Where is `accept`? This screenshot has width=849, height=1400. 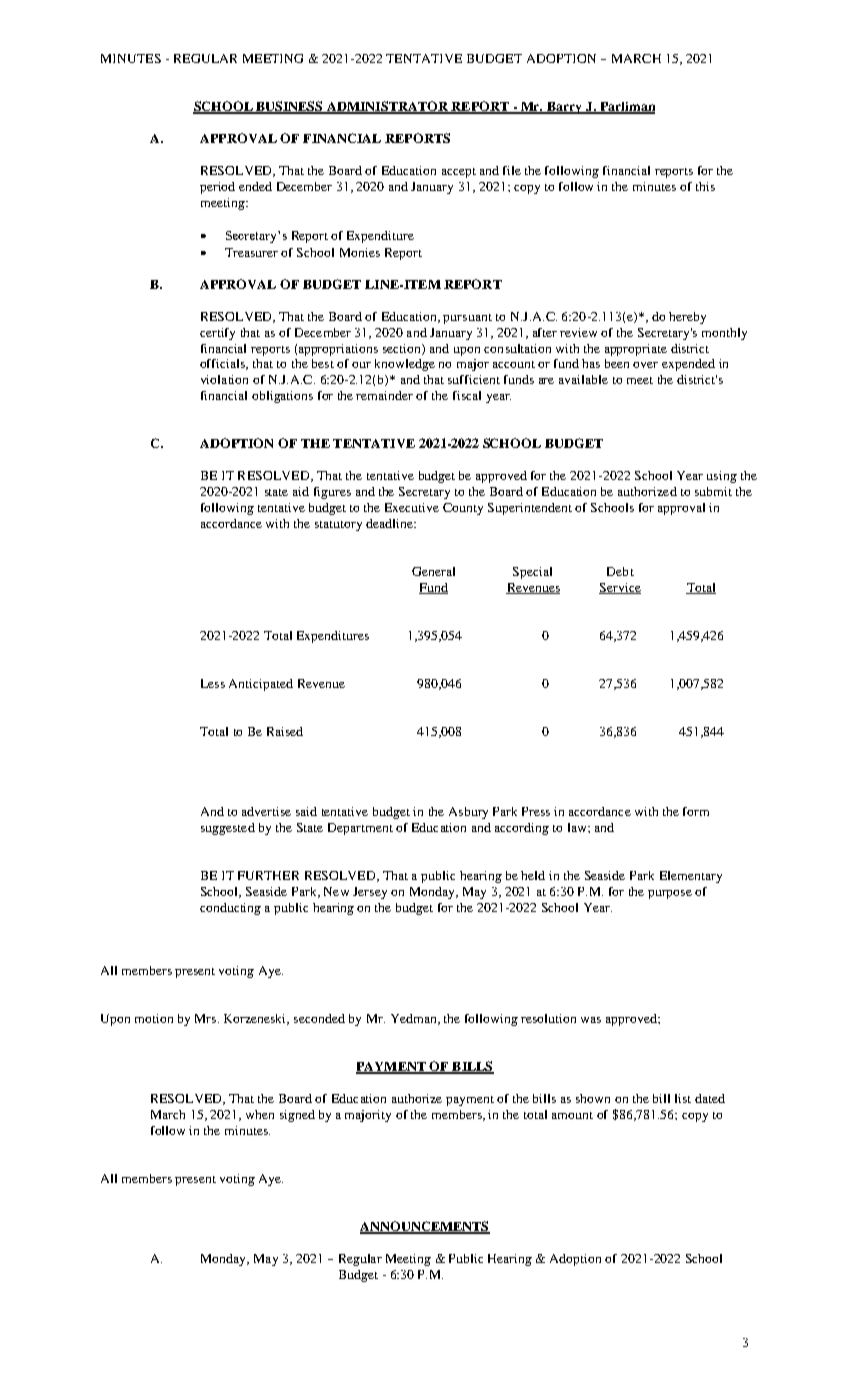 accept is located at coordinates (459, 173).
